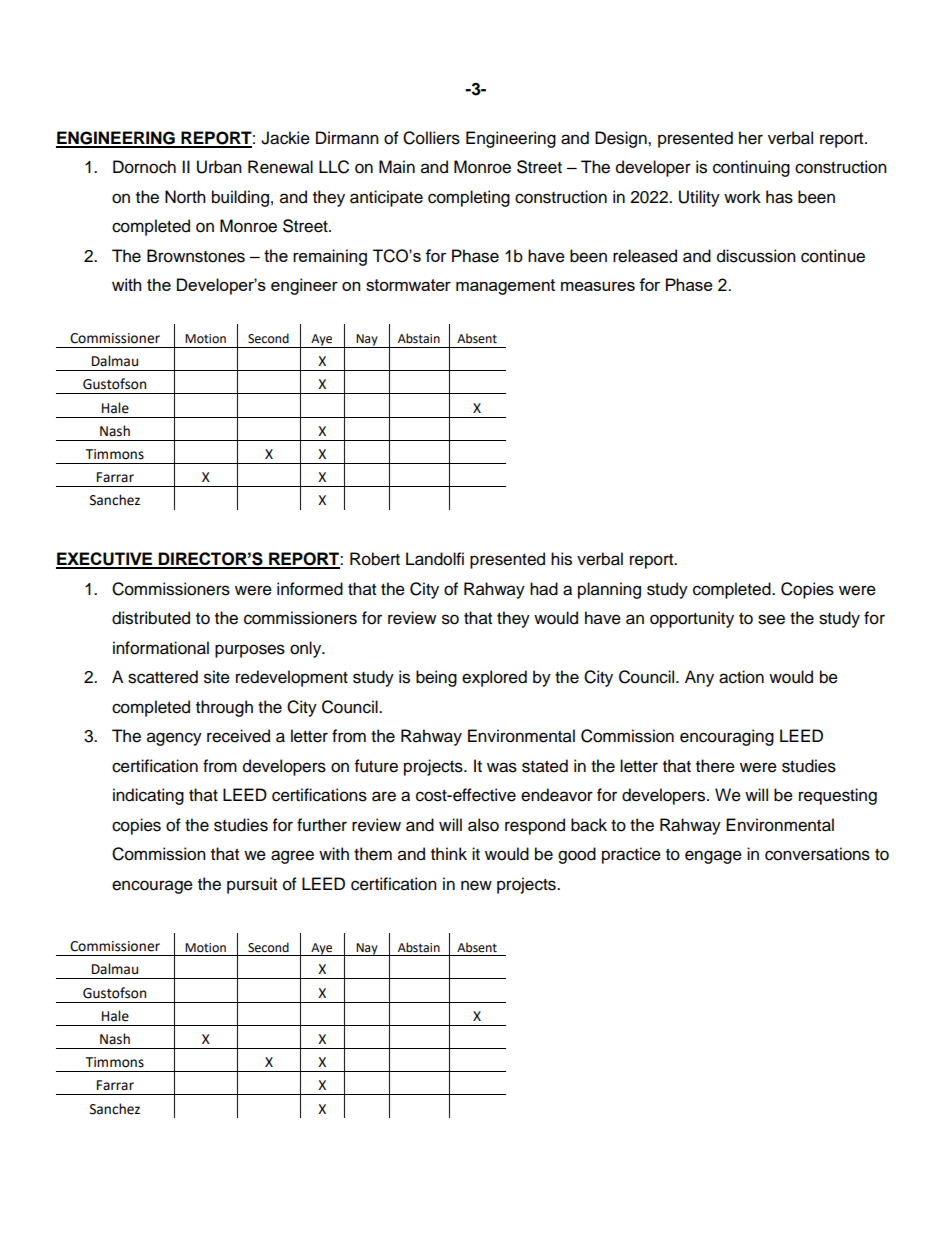 Image resolution: width=952 pixels, height=1233 pixels. I want to click on Urban, so click(219, 167).
